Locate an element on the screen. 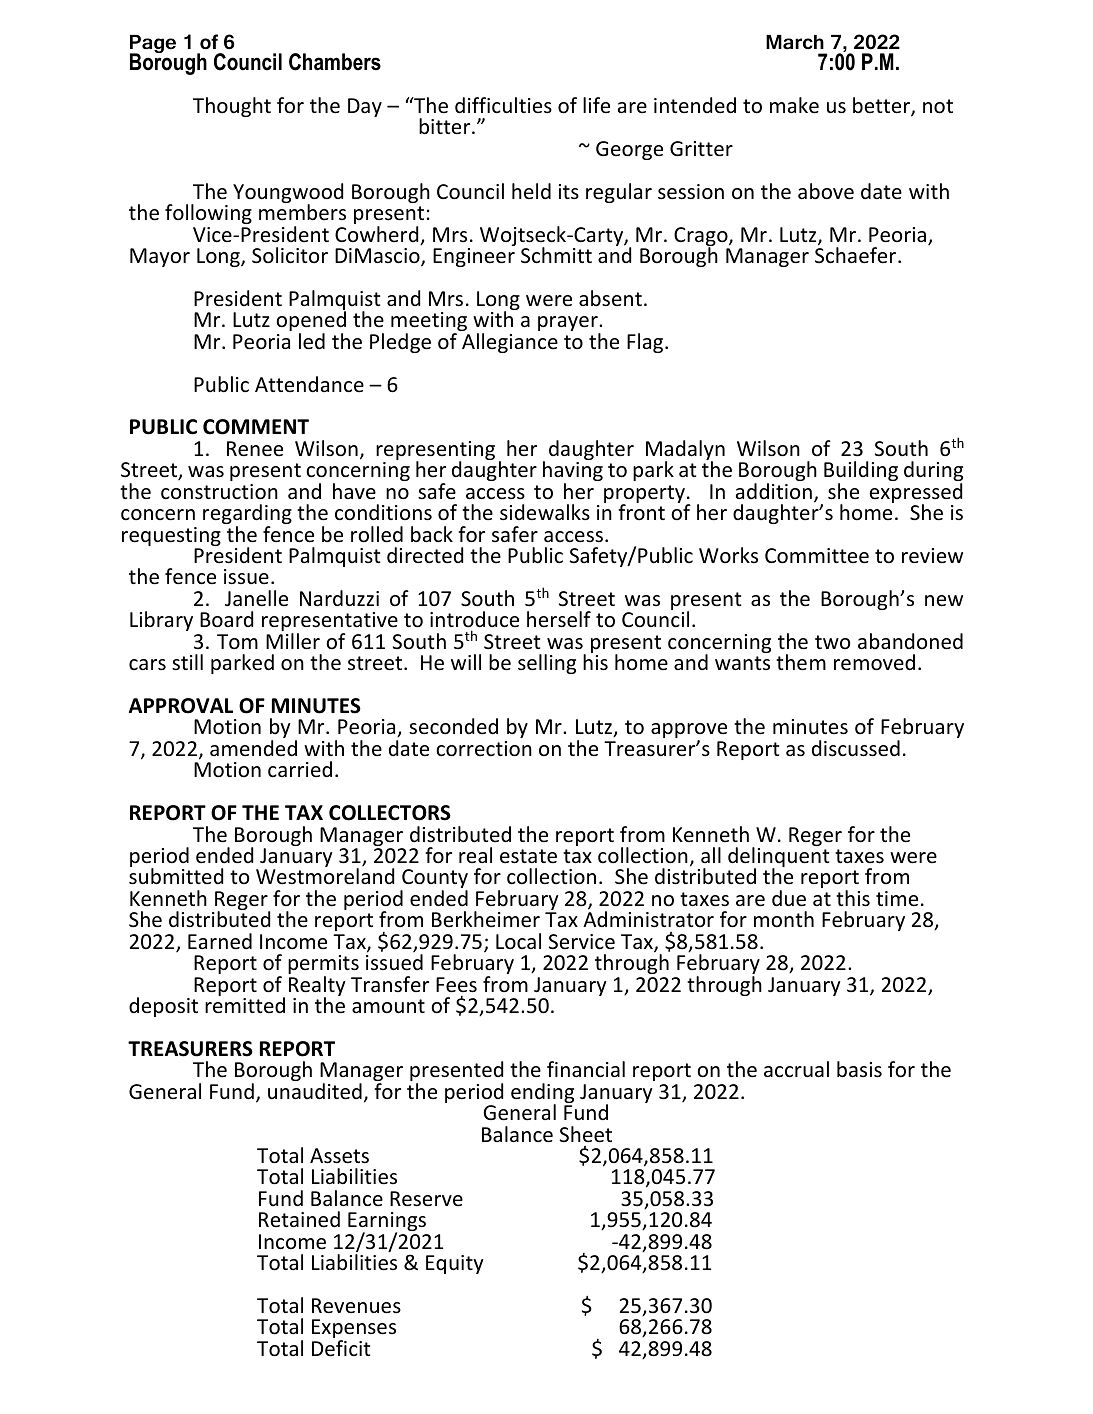 The image size is (1093, 1414). APPROVAL is located at coordinates (181, 706).
